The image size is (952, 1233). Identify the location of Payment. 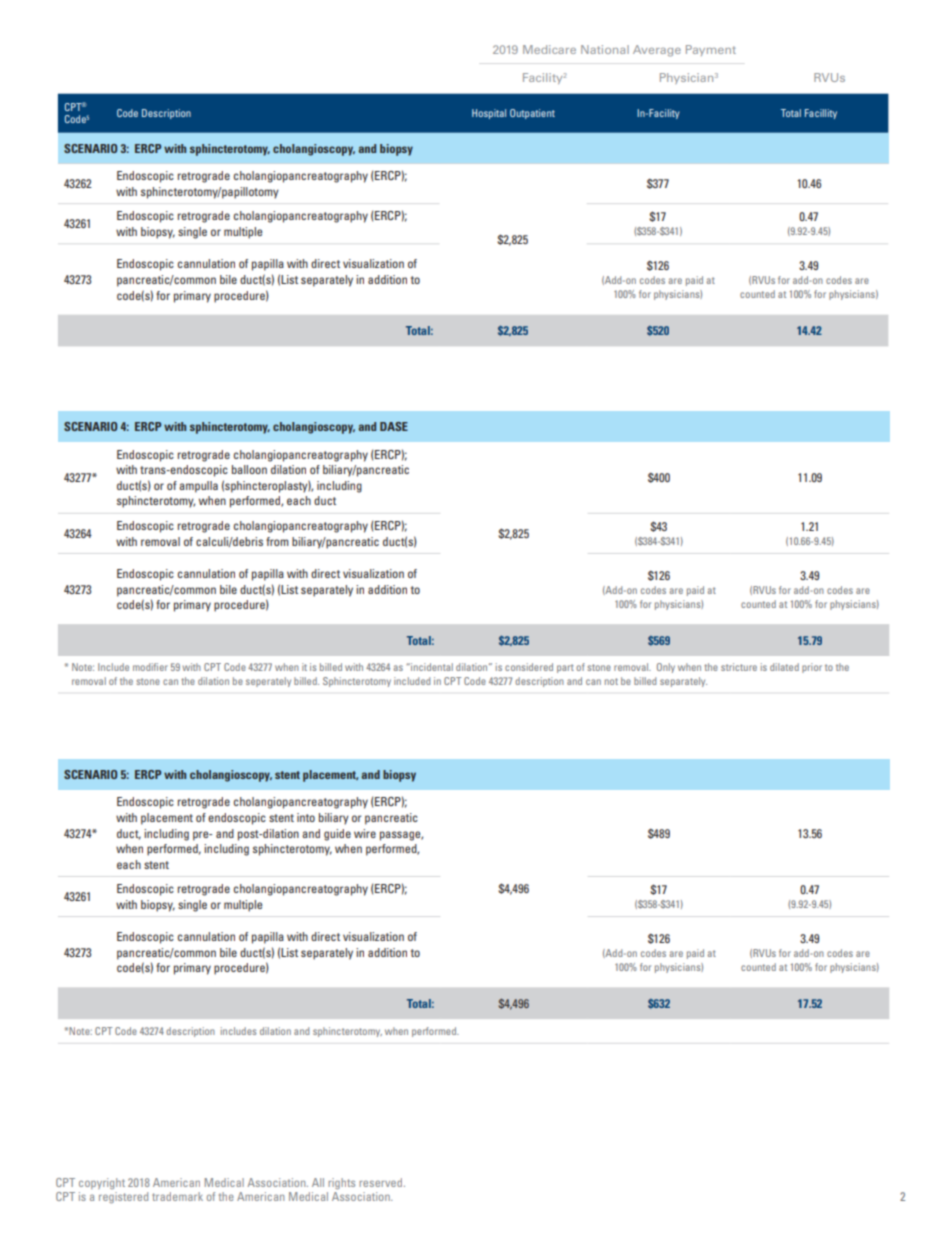
(711, 50).
